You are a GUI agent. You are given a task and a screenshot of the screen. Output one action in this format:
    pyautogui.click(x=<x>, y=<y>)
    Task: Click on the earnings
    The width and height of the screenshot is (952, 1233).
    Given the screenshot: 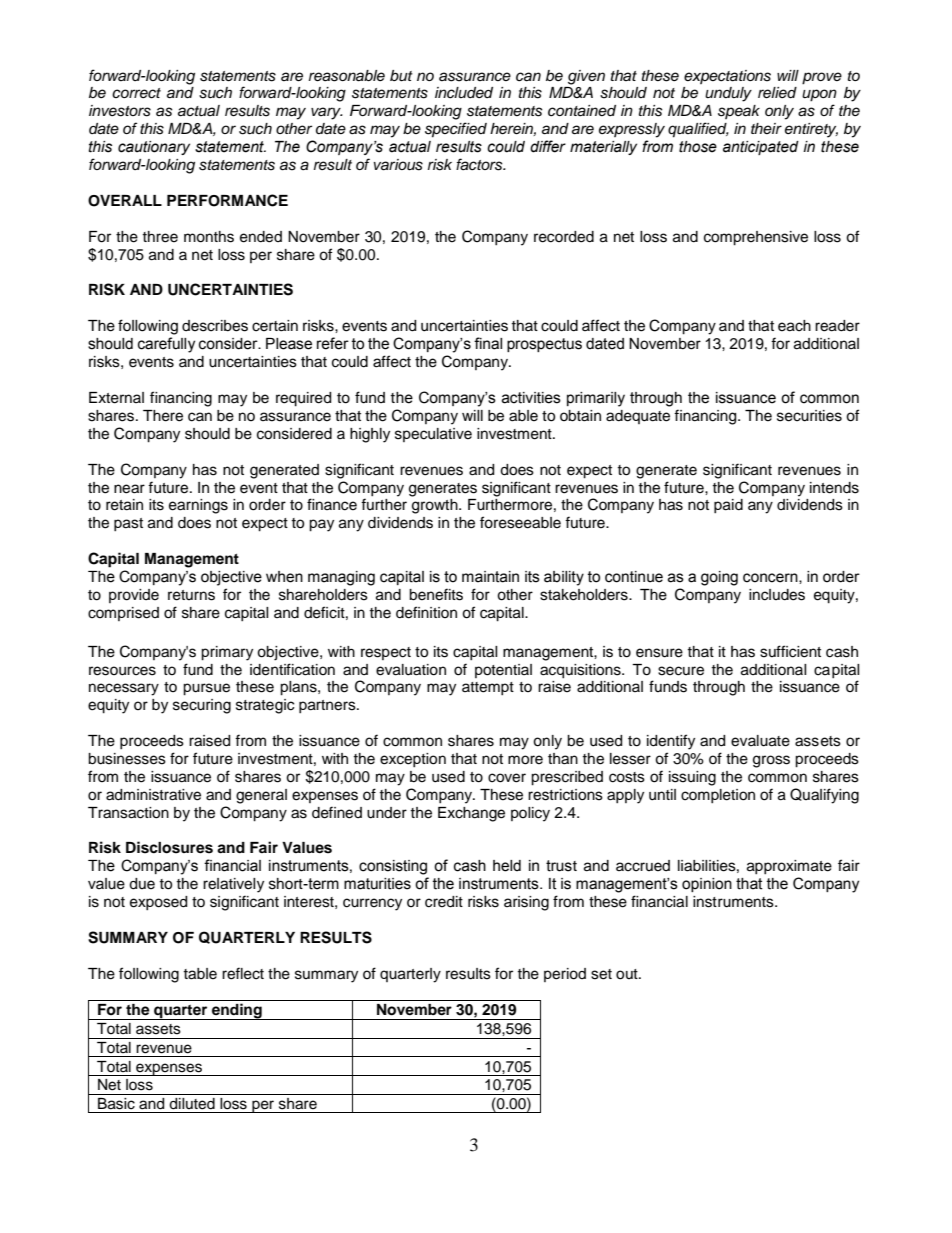 What is the action you would take?
    pyautogui.click(x=198, y=506)
